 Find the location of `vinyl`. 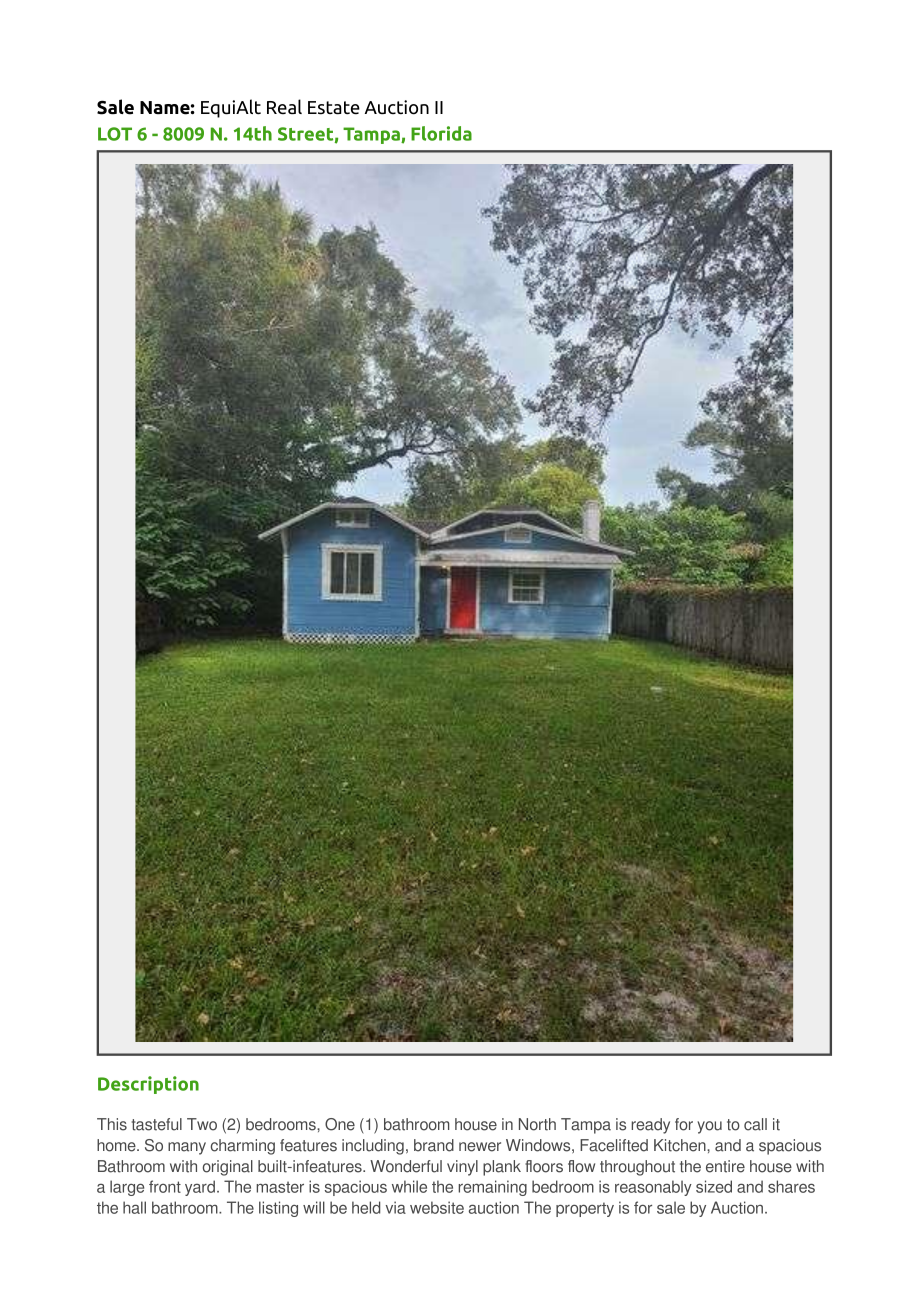

vinyl is located at coordinates (462, 1168).
